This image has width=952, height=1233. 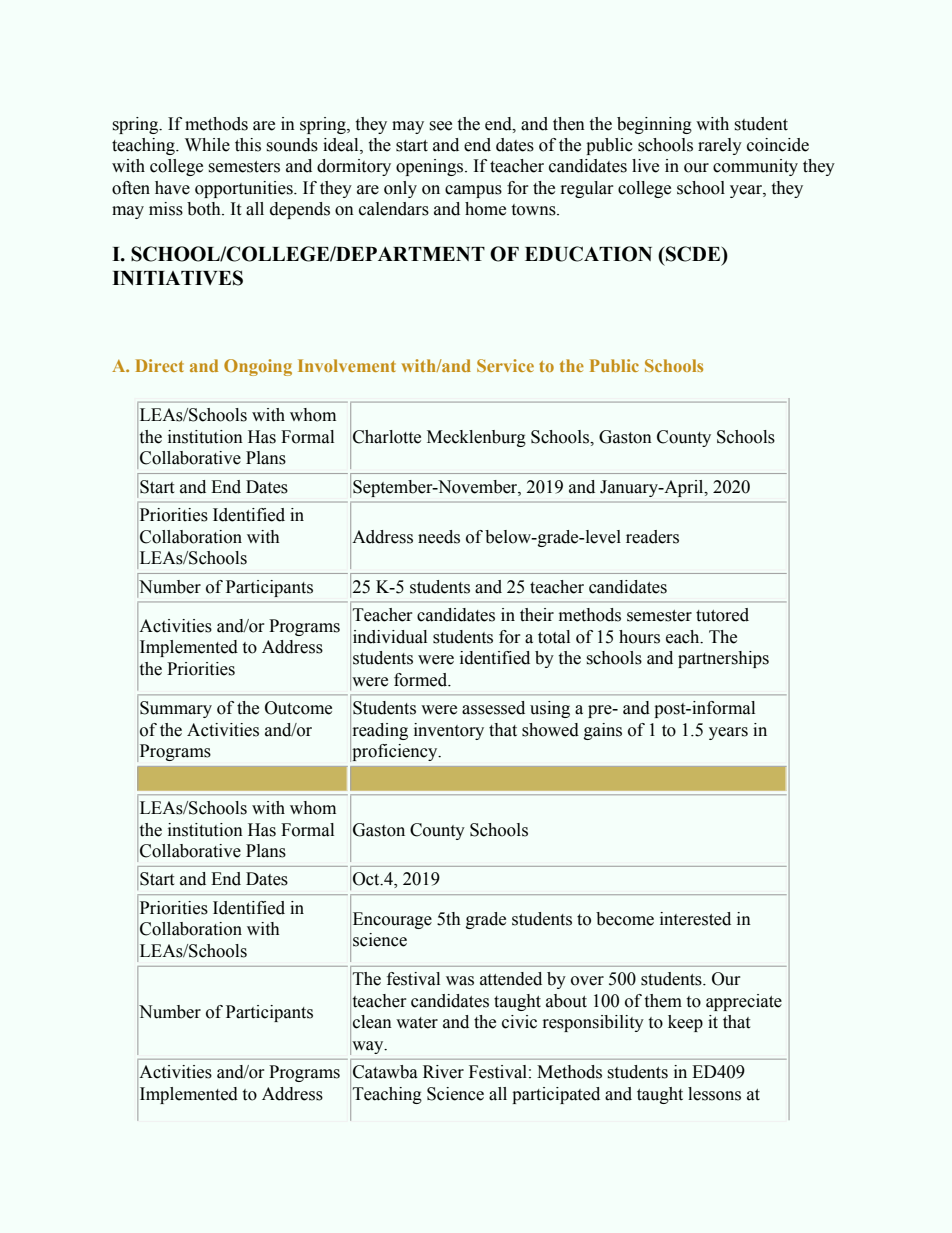 I want to click on openings, so click(x=431, y=167).
